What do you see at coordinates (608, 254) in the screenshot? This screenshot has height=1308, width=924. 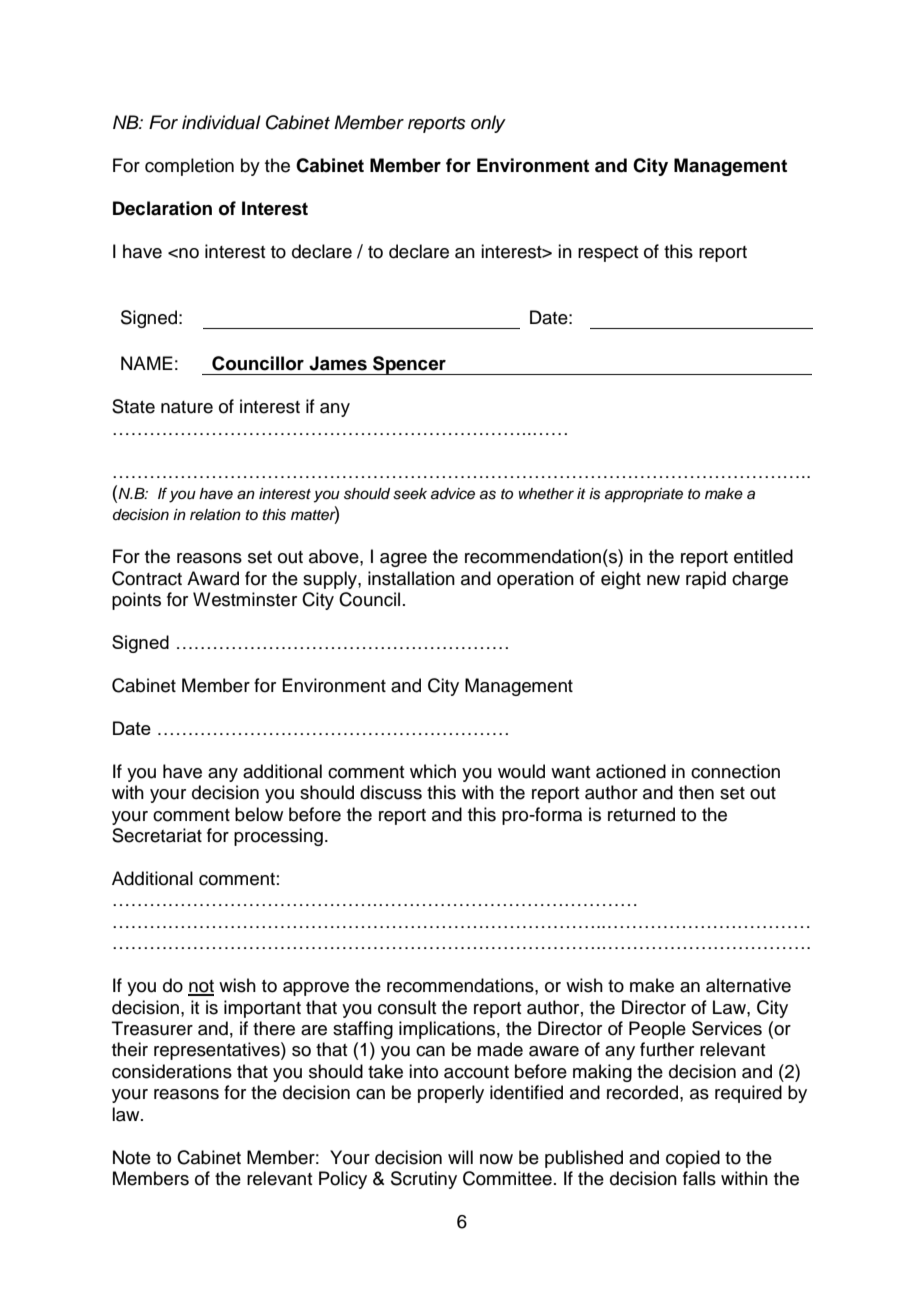 I see `respect` at bounding box center [608, 254].
